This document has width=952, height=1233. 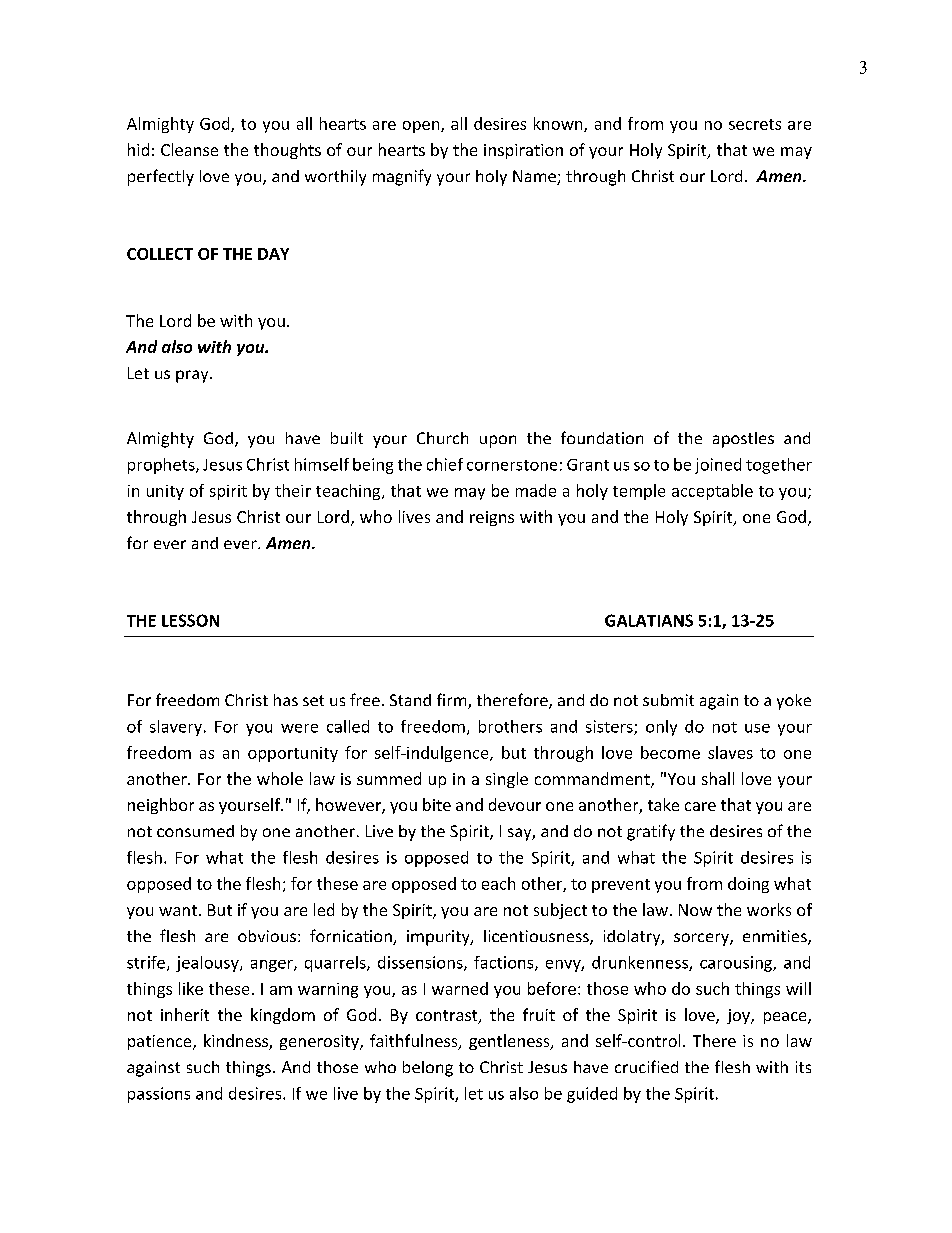 What do you see at coordinates (442, 438) in the document?
I see `Church` at bounding box center [442, 438].
